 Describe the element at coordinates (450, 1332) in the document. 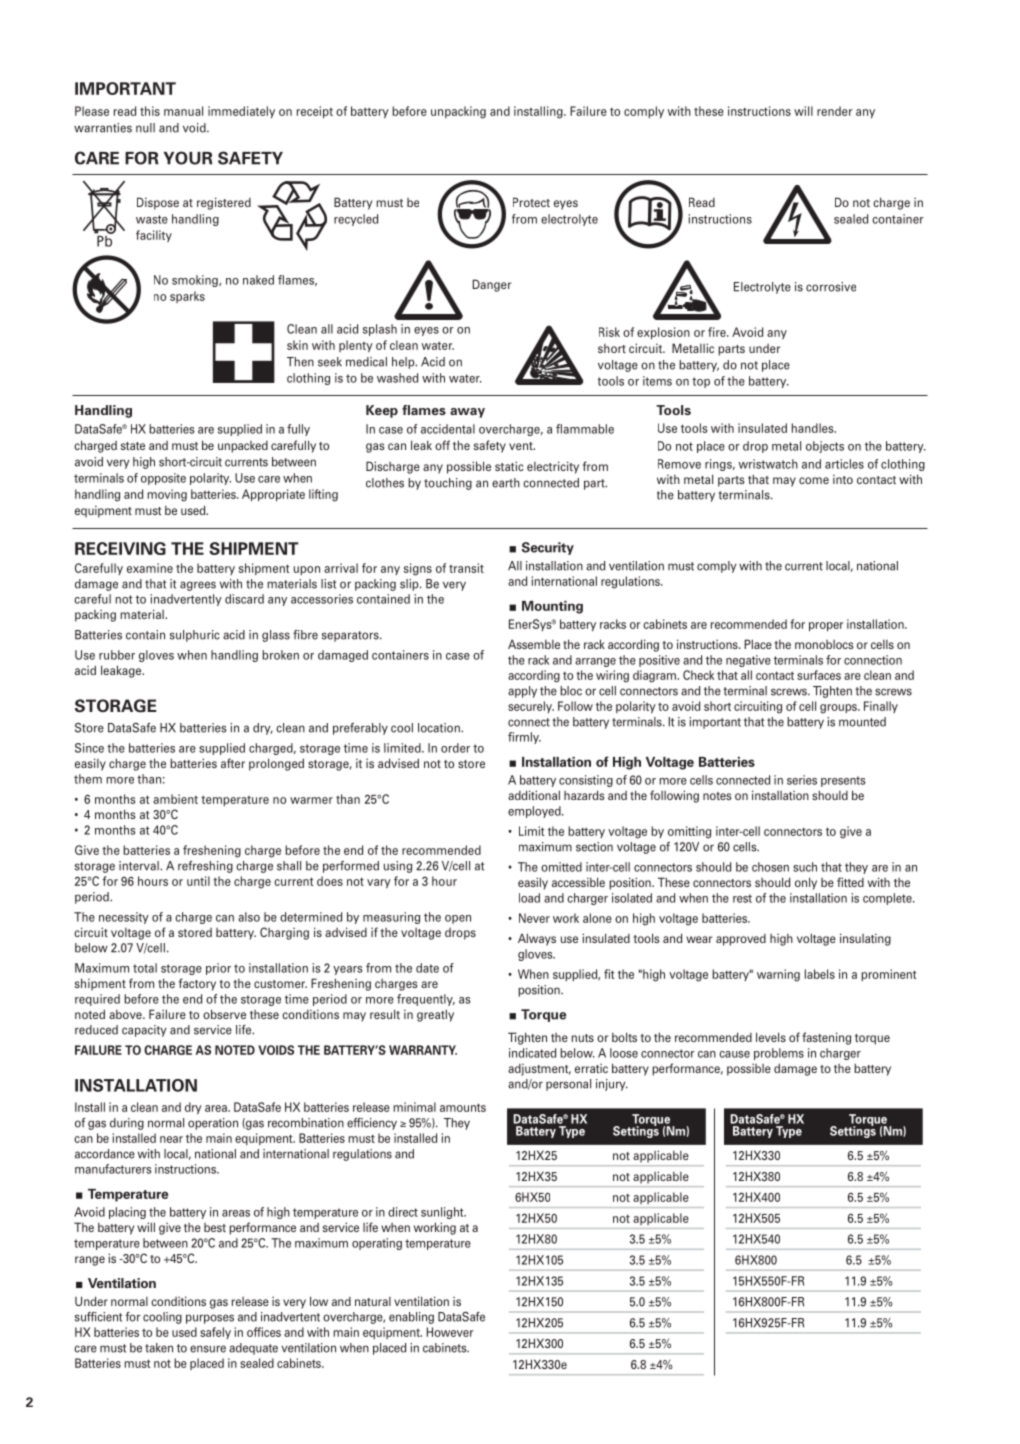

I see `However` at that location.
